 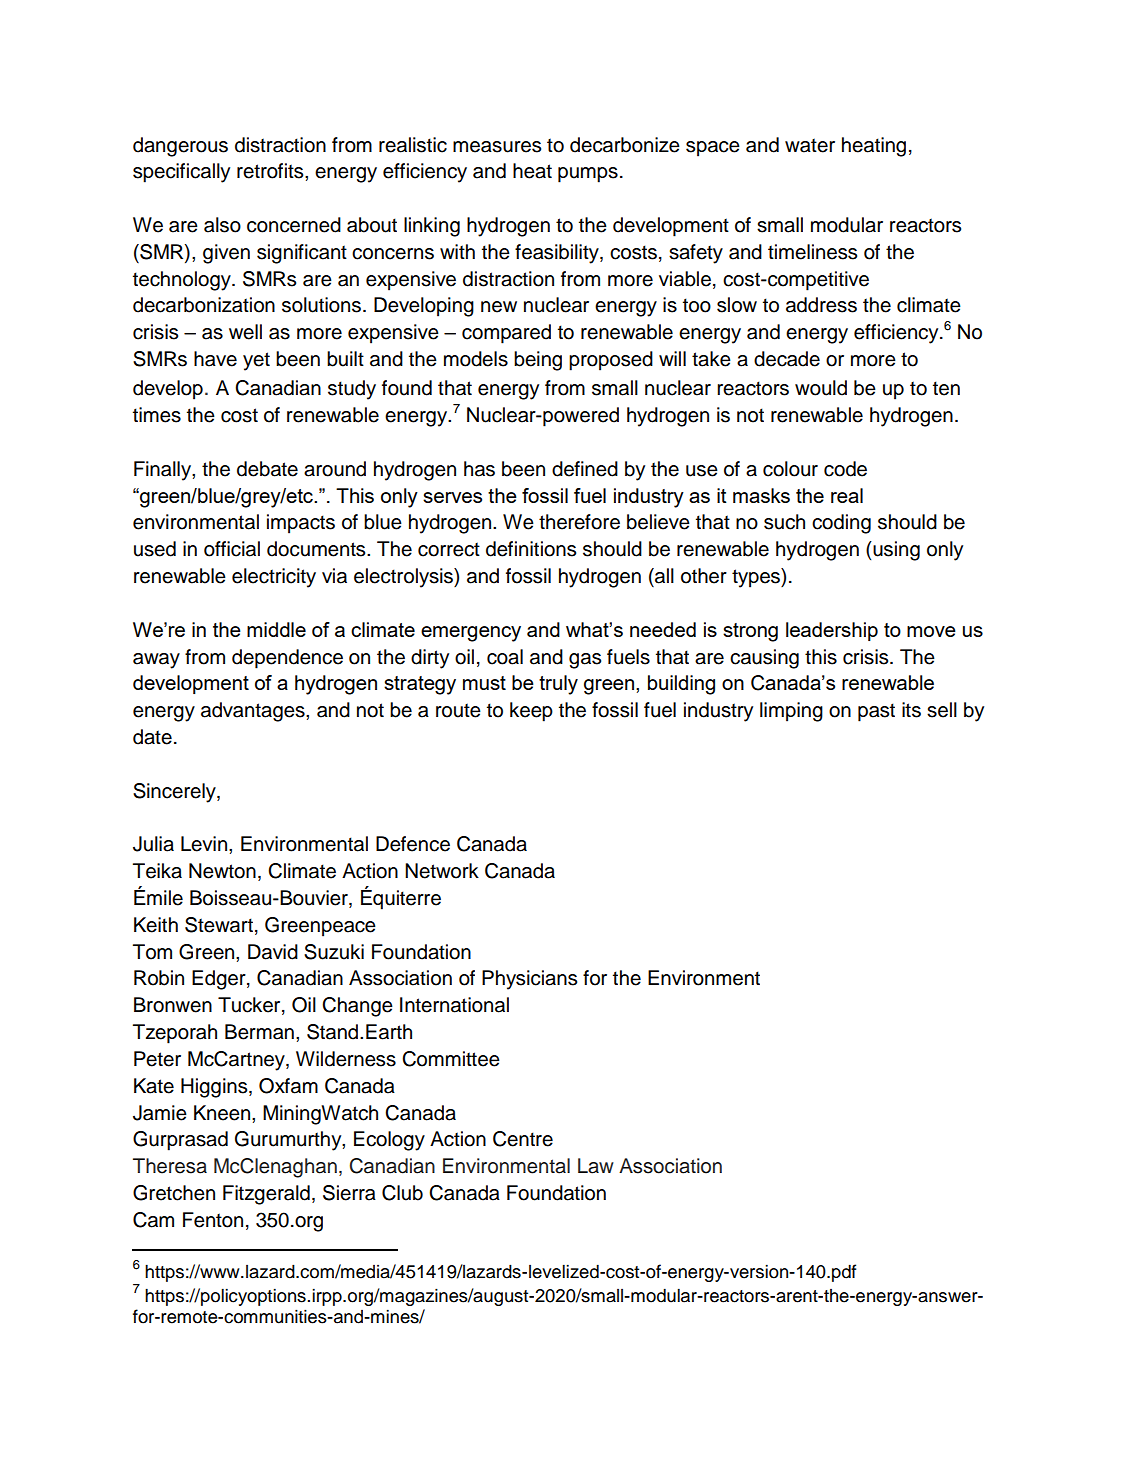 What do you see at coordinates (273, 952) in the image?
I see `David` at bounding box center [273, 952].
